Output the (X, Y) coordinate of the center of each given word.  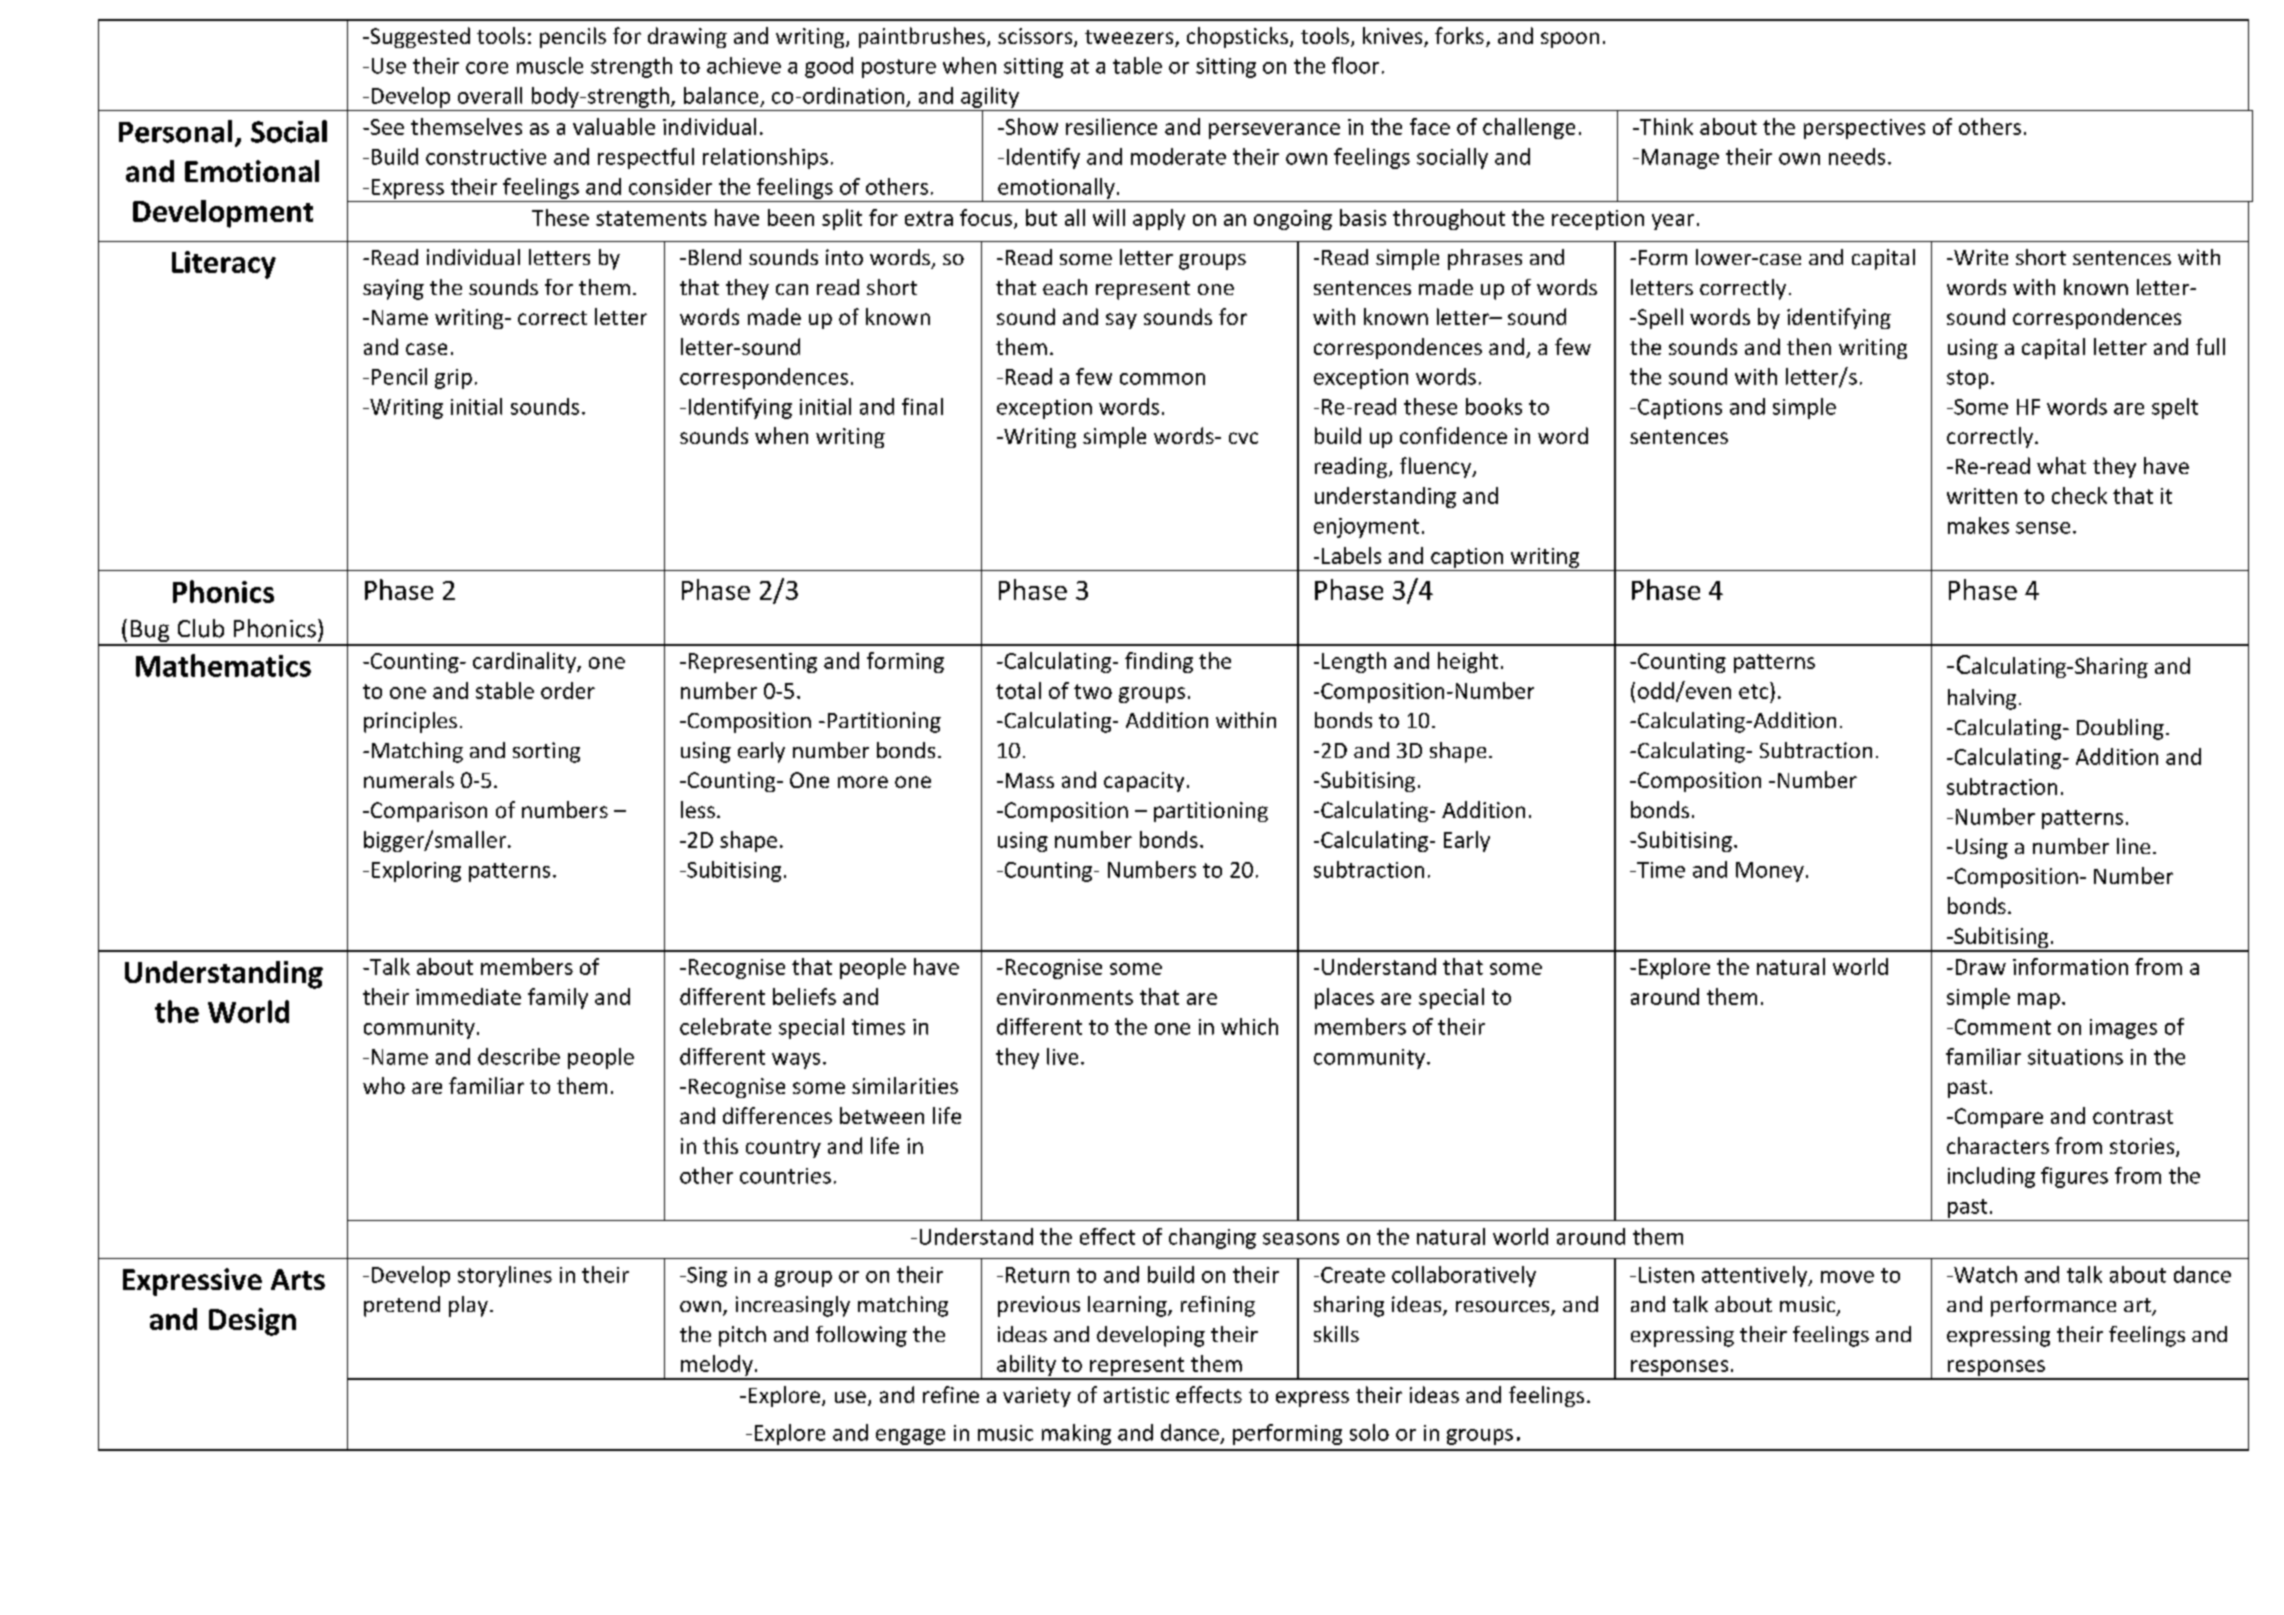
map (2039, 1001)
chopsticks (1239, 37)
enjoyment (1366, 528)
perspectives (1864, 129)
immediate (468, 996)
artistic (1136, 1395)
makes (1978, 525)
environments (1065, 997)
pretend (402, 1306)
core (487, 68)
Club (201, 628)
